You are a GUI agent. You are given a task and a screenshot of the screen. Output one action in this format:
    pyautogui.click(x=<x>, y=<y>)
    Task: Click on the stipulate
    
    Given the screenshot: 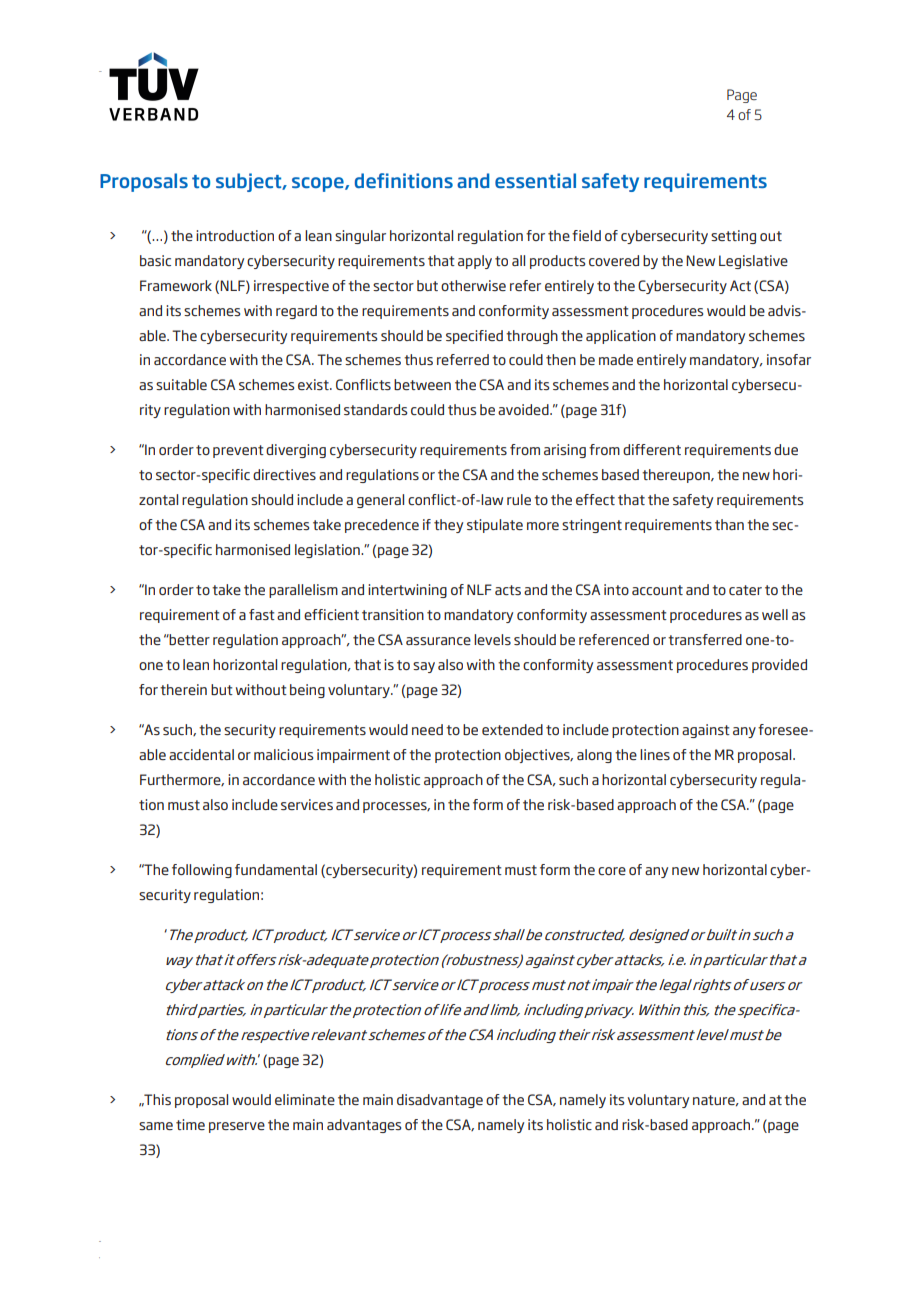 What is the action you would take?
    pyautogui.click(x=495, y=526)
